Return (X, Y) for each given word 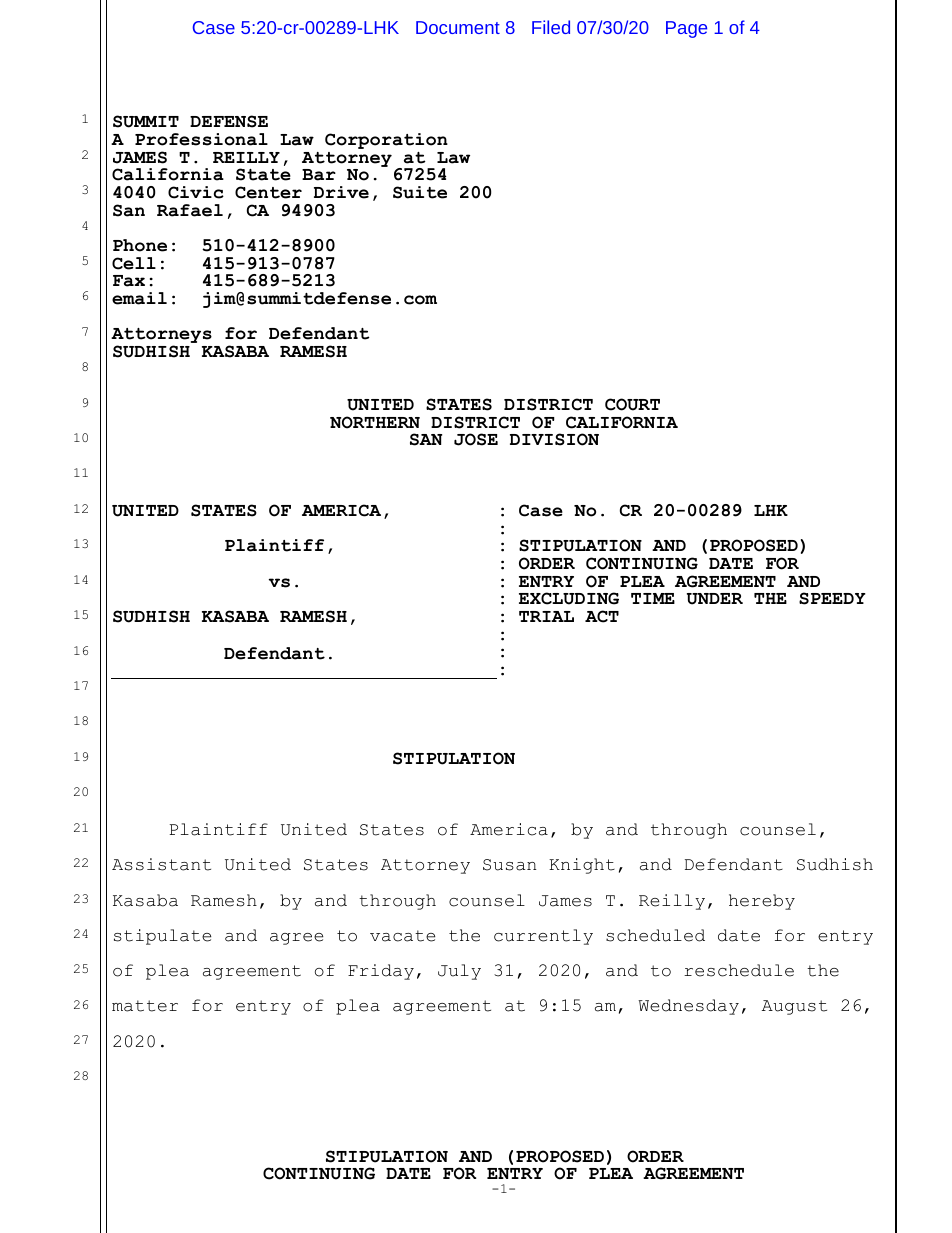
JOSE (476, 439)
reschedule (739, 970)
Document (458, 27)
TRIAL (546, 616)
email (139, 298)
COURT (632, 404)
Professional (201, 139)
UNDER (715, 599)
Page (686, 29)
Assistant (161, 864)
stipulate (162, 937)
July (459, 972)
